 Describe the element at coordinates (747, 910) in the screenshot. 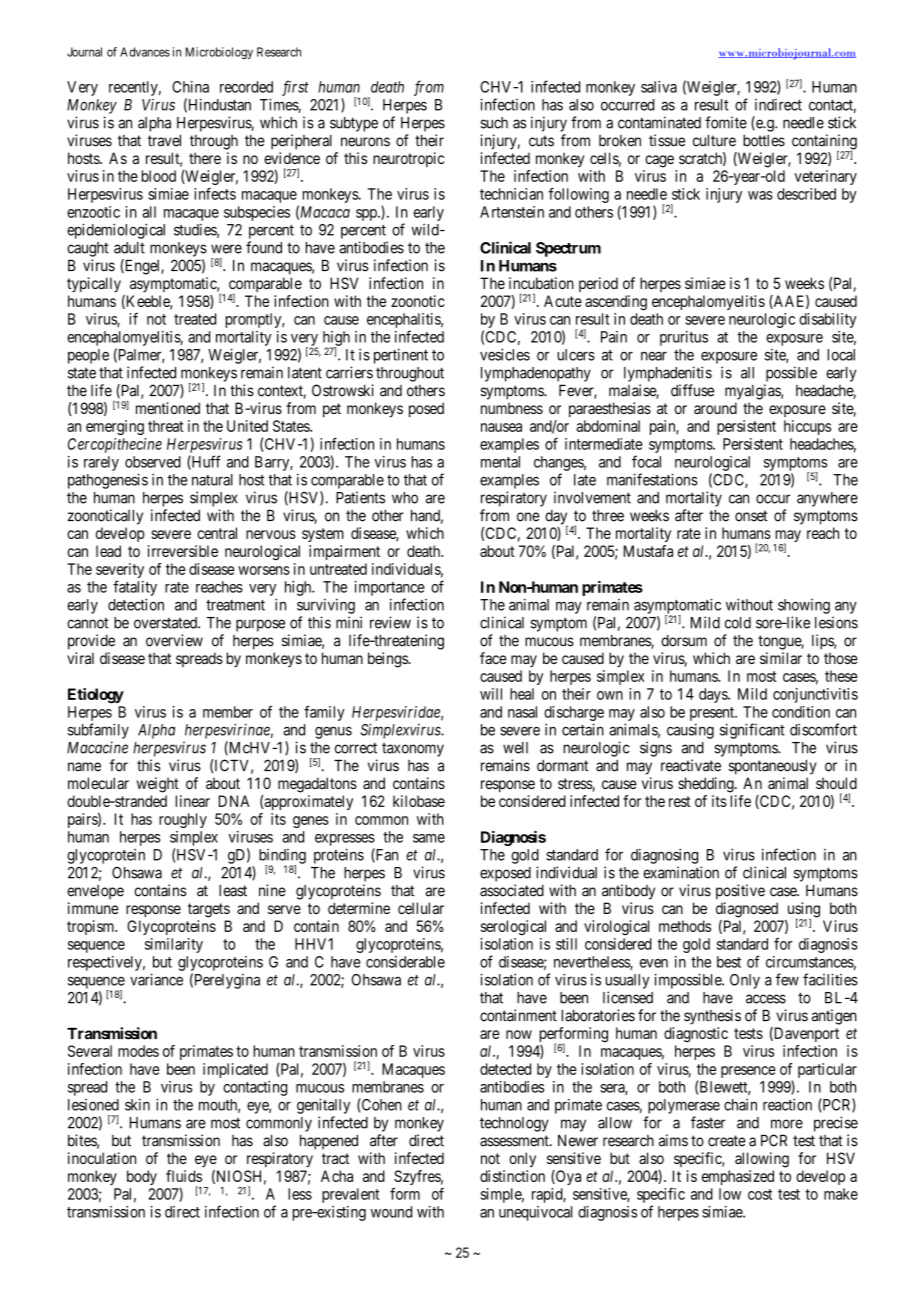

I see `diagnosed` at that location.
